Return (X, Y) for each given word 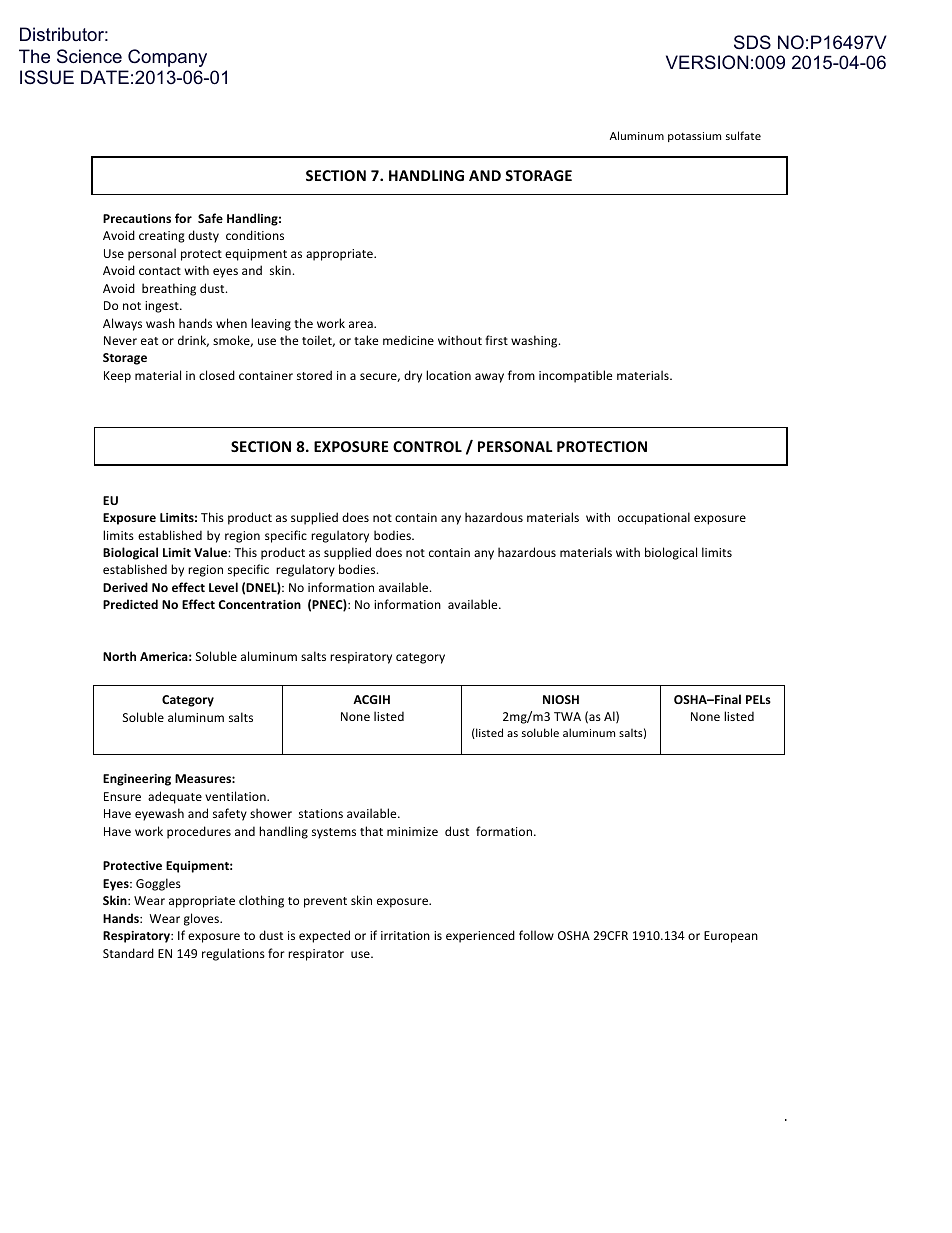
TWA (567, 716)
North (119, 656)
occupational (654, 518)
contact (160, 271)
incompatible (575, 376)
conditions (255, 235)
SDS (752, 42)
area (362, 324)
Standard (128, 953)
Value (211, 552)
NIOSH (561, 699)
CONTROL (427, 446)
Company (167, 58)
